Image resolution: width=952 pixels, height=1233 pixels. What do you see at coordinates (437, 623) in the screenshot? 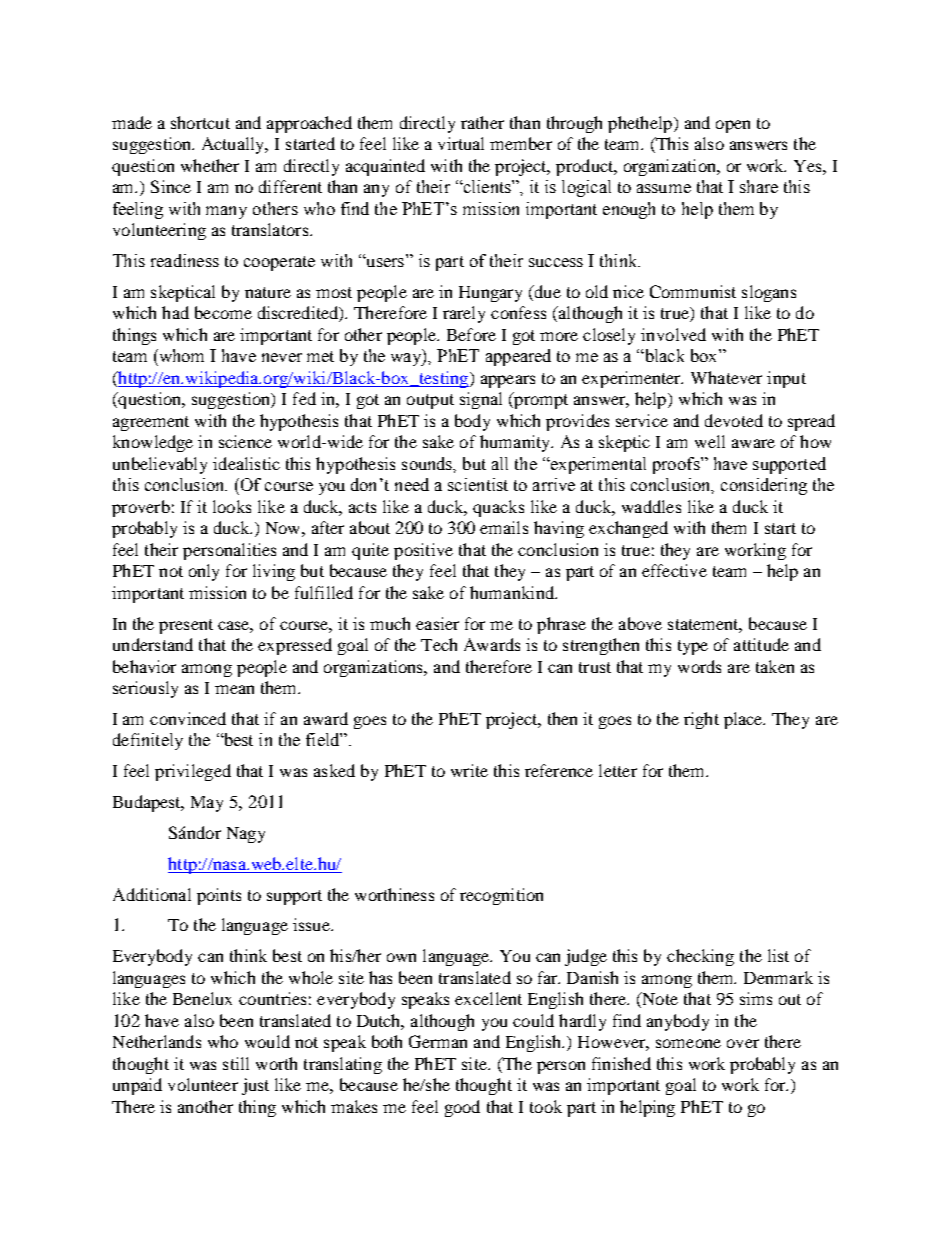
I see `easier` at bounding box center [437, 623].
